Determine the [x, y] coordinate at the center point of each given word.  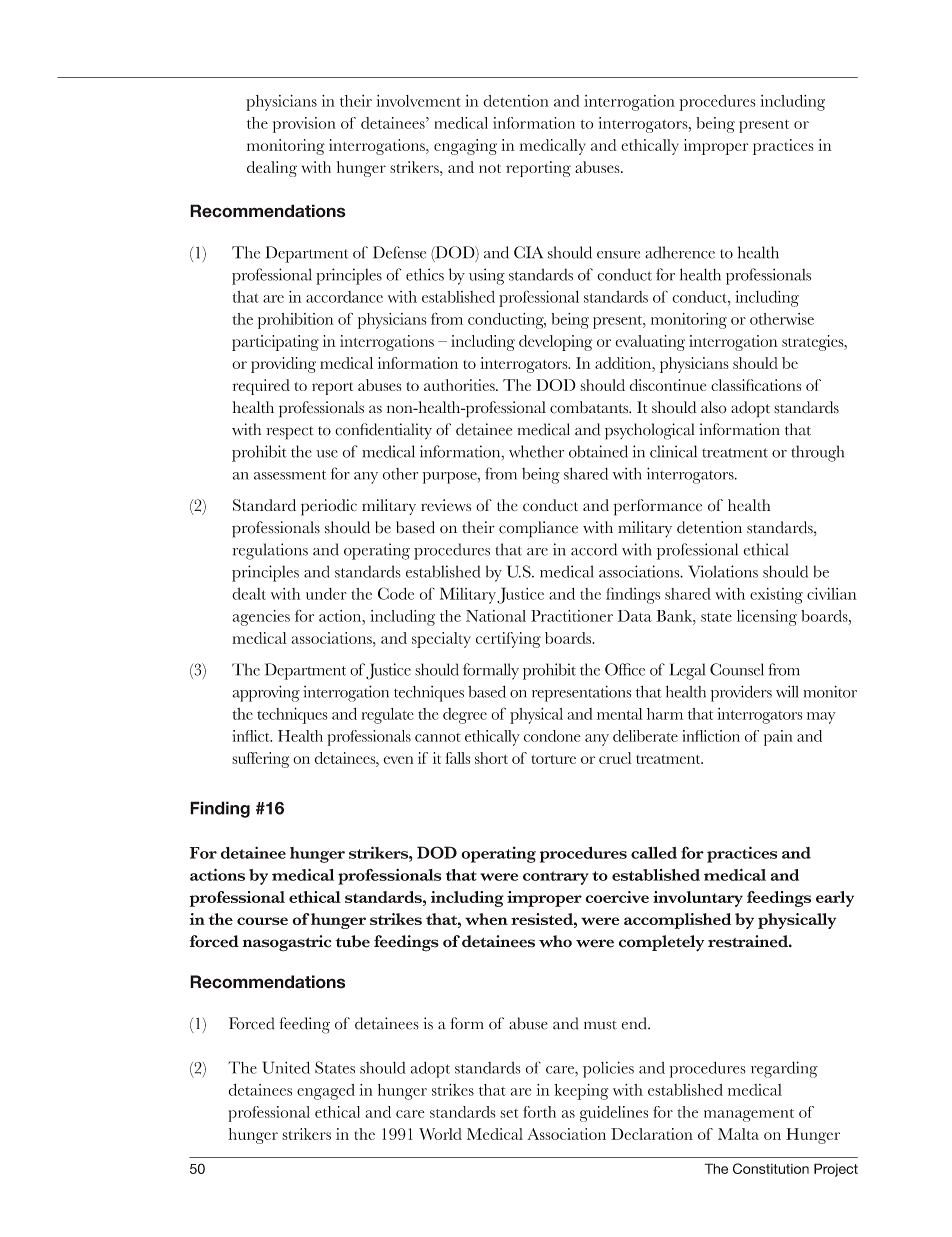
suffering [261, 760]
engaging [465, 147]
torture [554, 759]
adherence [680, 252]
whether [536, 451]
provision [304, 125]
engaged [326, 1092]
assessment [290, 475]
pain [778, 738]
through [817, 453]
